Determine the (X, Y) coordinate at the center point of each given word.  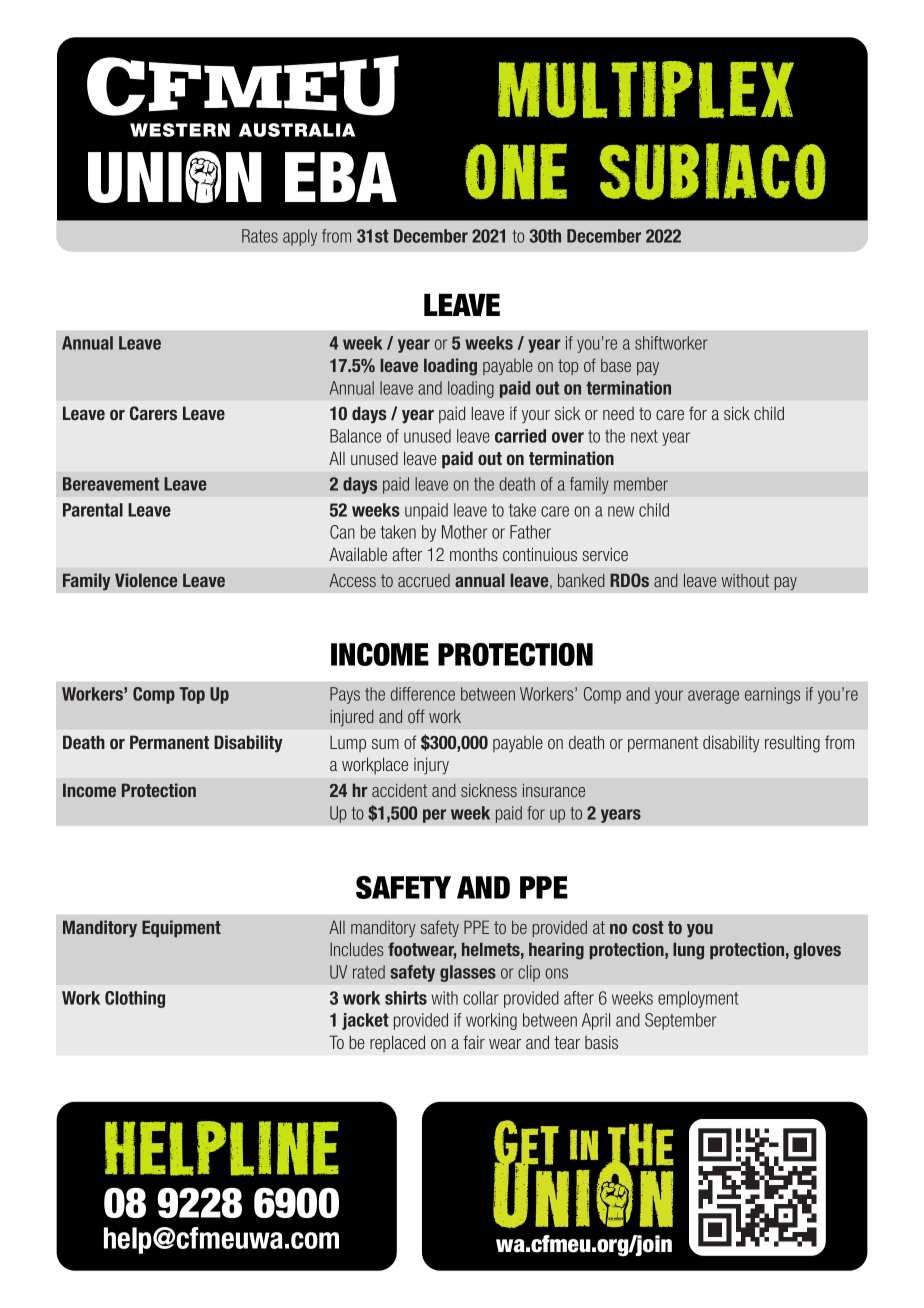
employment (698, 999)
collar (481, 998)
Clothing (135, 999)
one (516, 172)
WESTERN (180, 130)
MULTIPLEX (646, 89)
